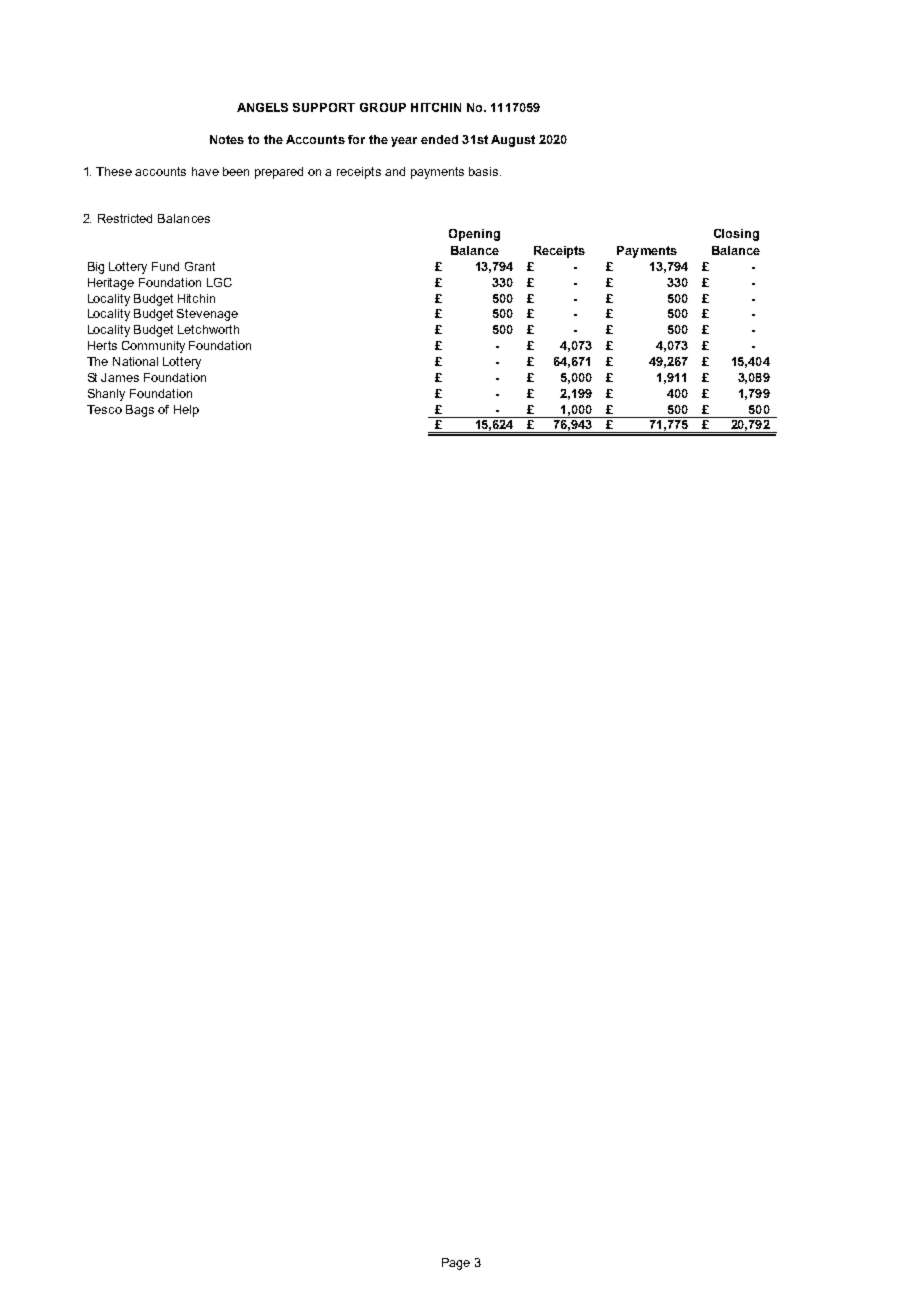  I want to click on Page, so click(456, 1264).
